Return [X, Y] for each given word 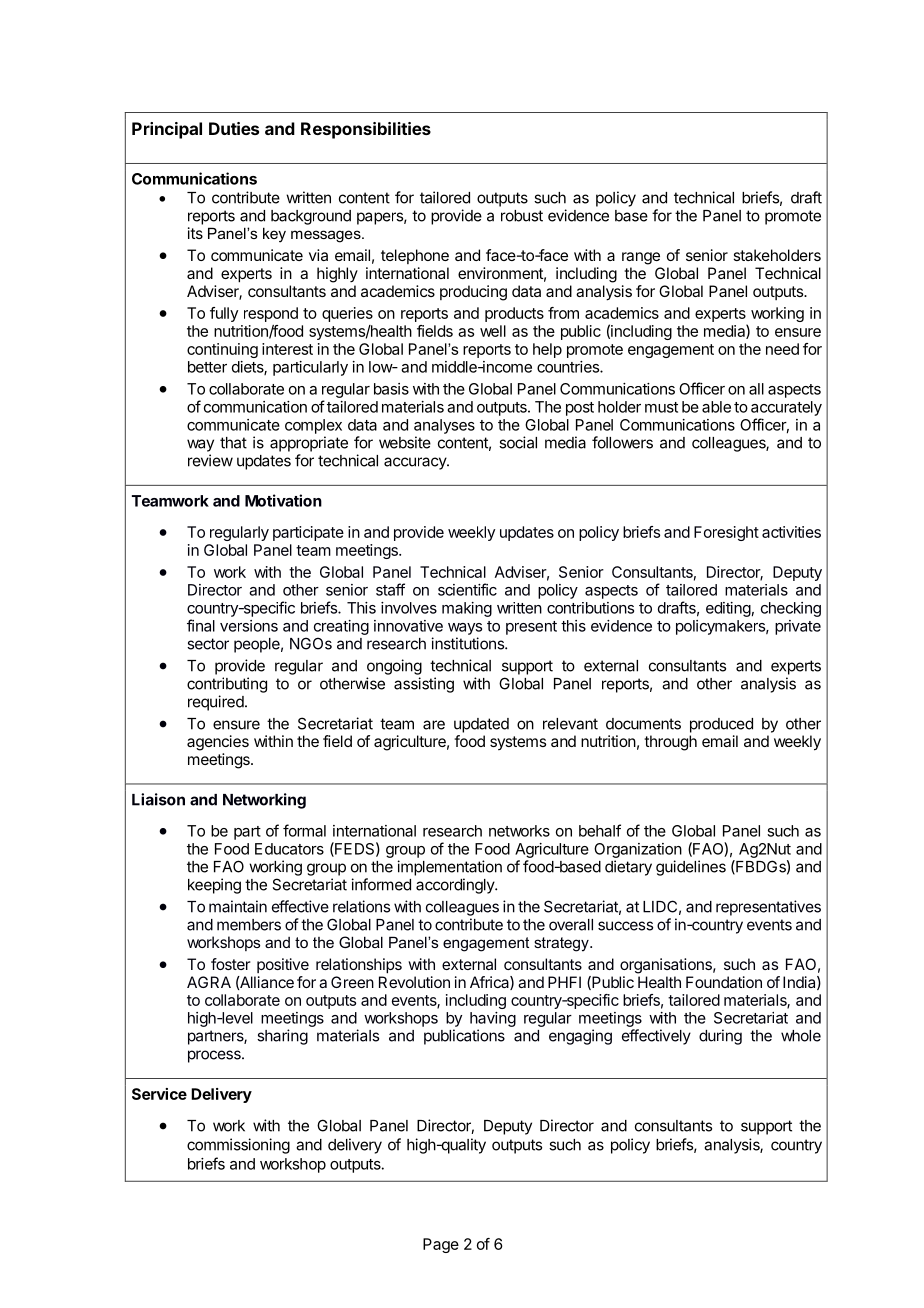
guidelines [691, 868]
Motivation [283, 500]
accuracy [416, 463]
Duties [234, 128]
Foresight [726, 533]
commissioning [238, 1146]
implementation [450, 868]
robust [522, 216]
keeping [214, 886]
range [641, 258]
